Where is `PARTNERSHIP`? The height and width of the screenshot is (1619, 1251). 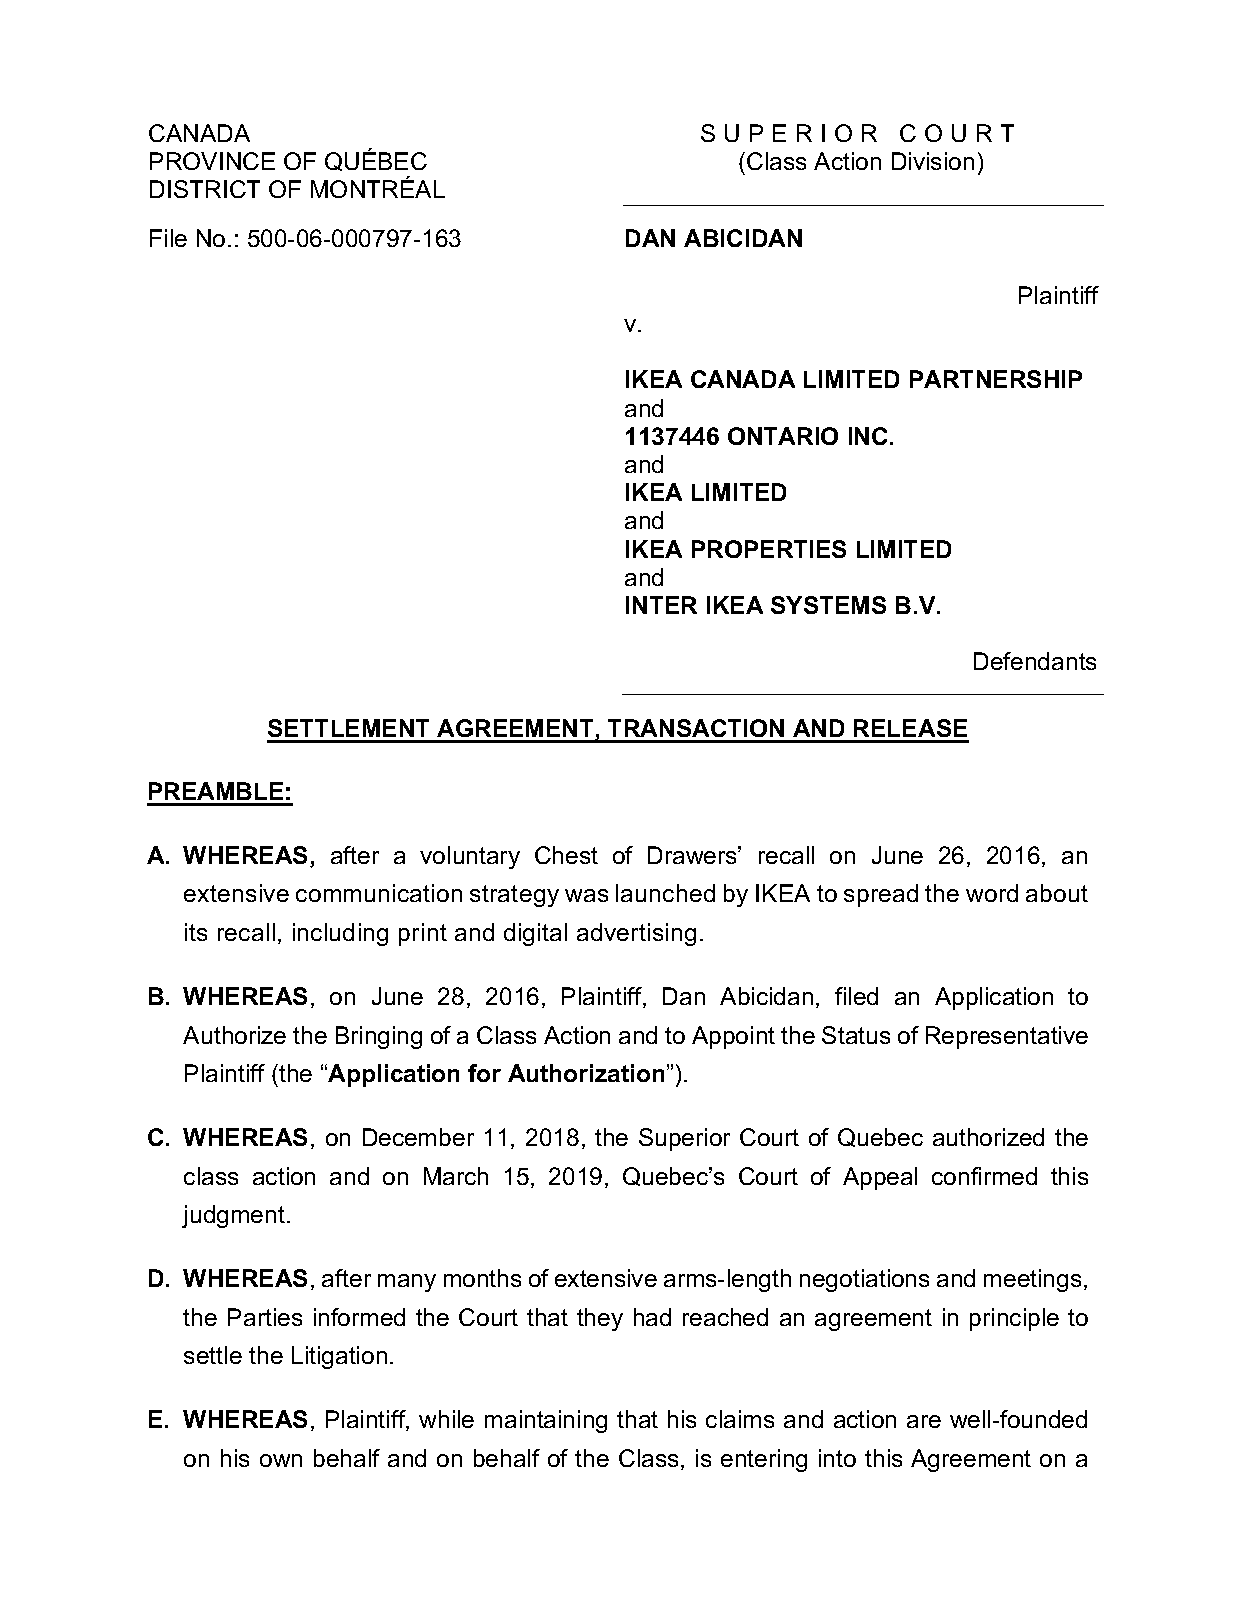 PARTNERSHIP is located at coordinates (996, 379).
